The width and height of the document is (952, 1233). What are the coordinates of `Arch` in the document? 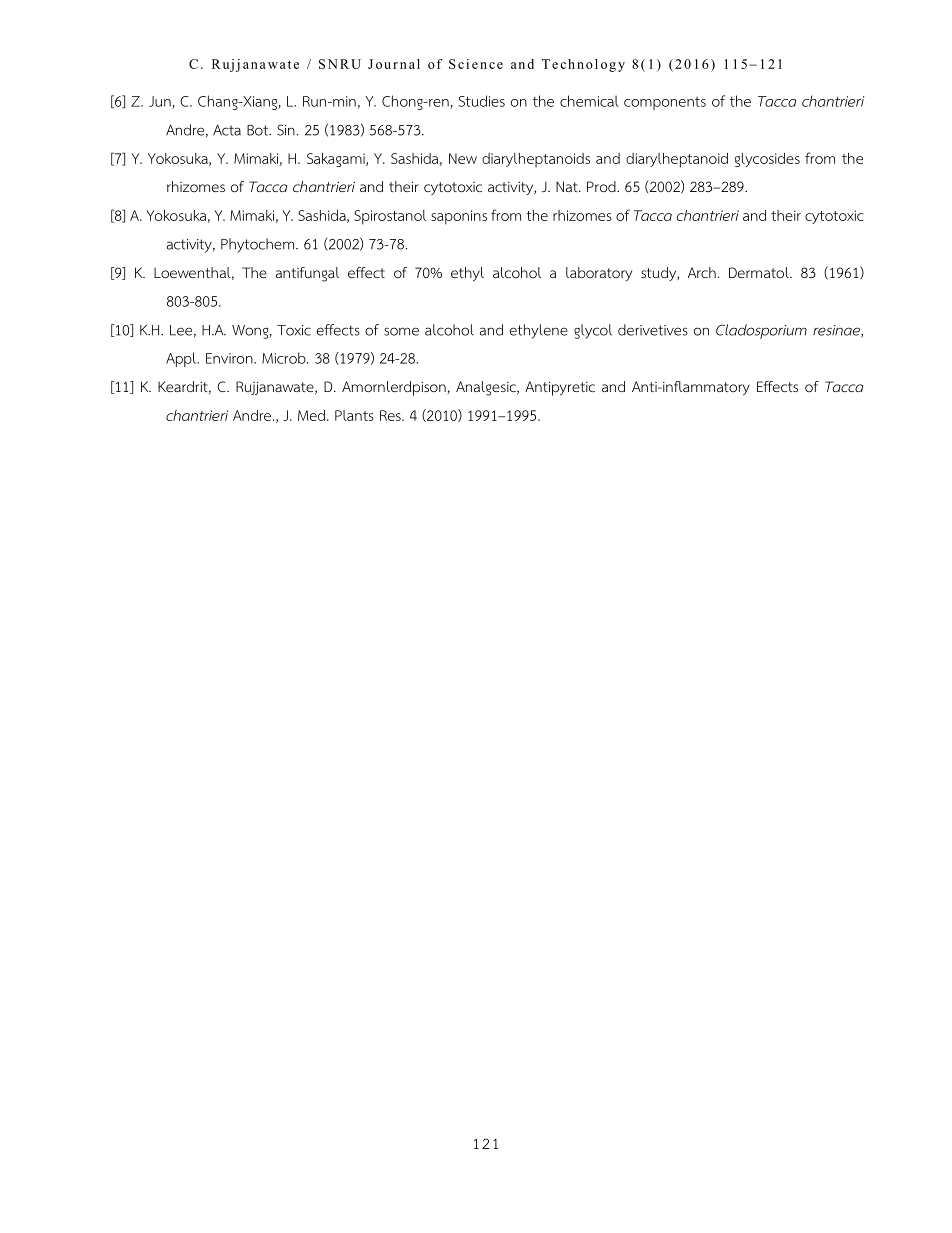 It's located at (702, 272).
